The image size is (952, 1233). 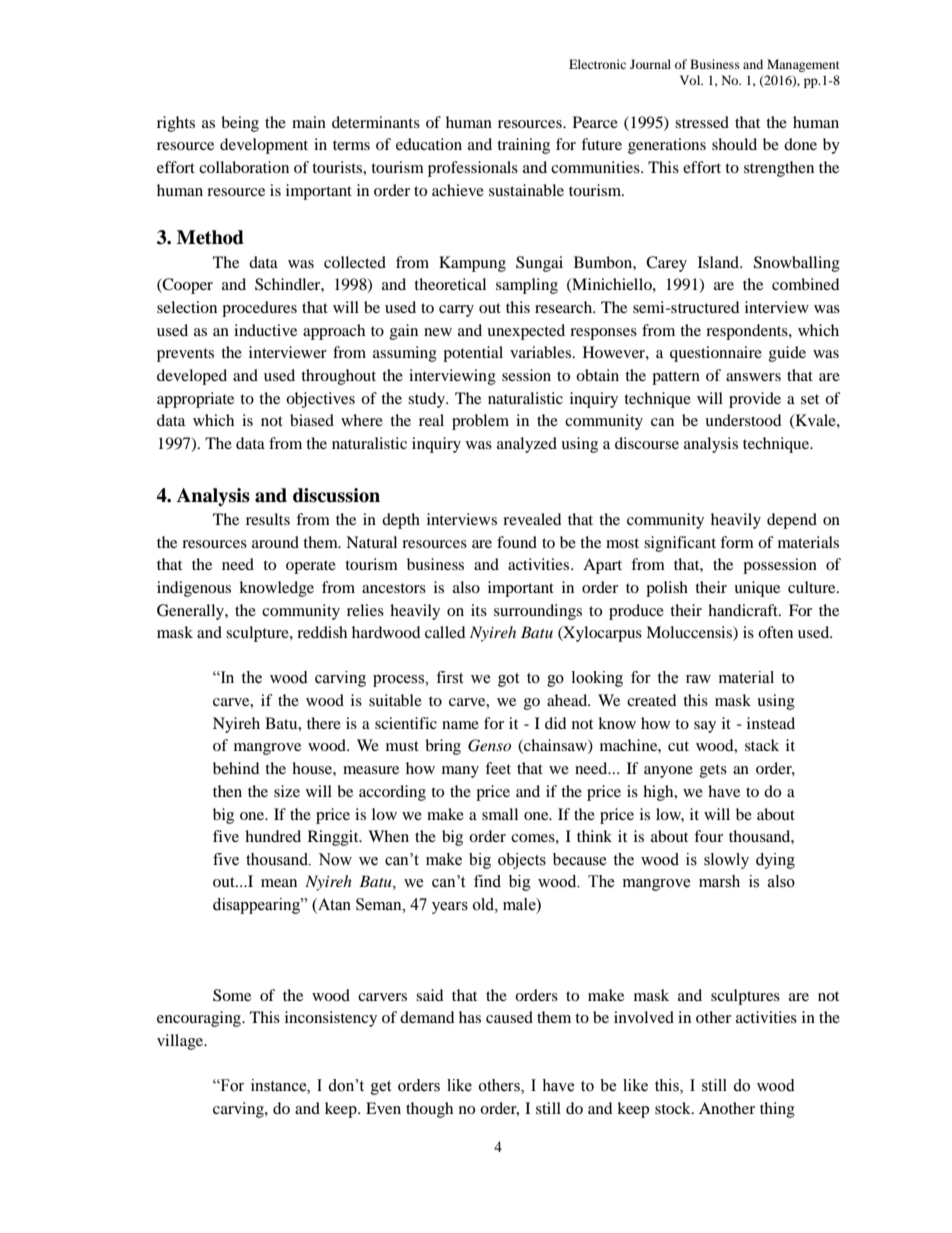 What do you see at coordinates (698, 679) in the document?
I see `raw` at bounding box center [698, 679].
